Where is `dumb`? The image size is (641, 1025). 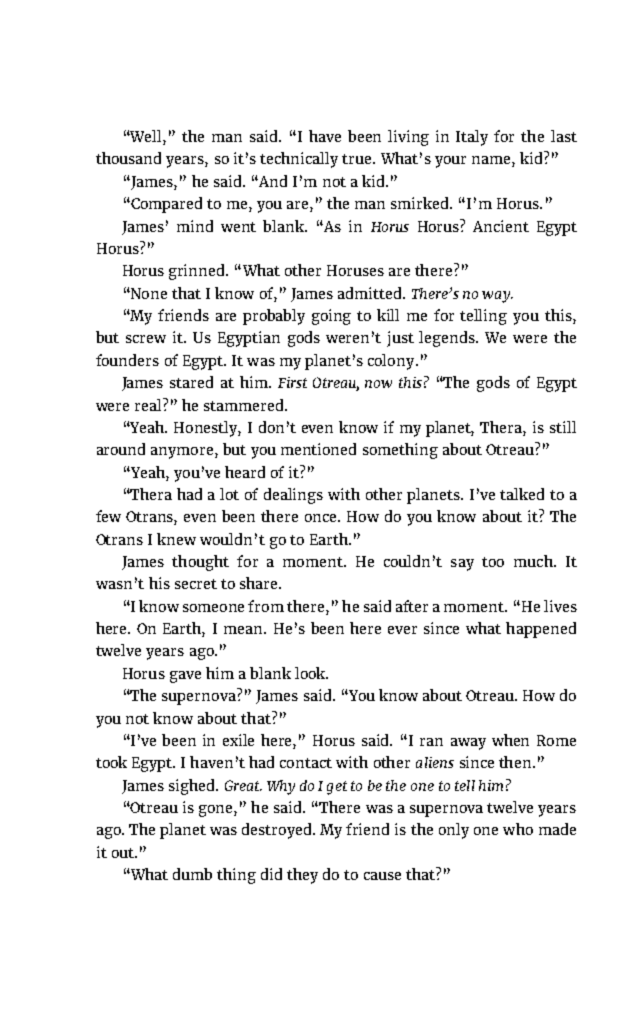
dumb is located at coordinates (192, 874).
